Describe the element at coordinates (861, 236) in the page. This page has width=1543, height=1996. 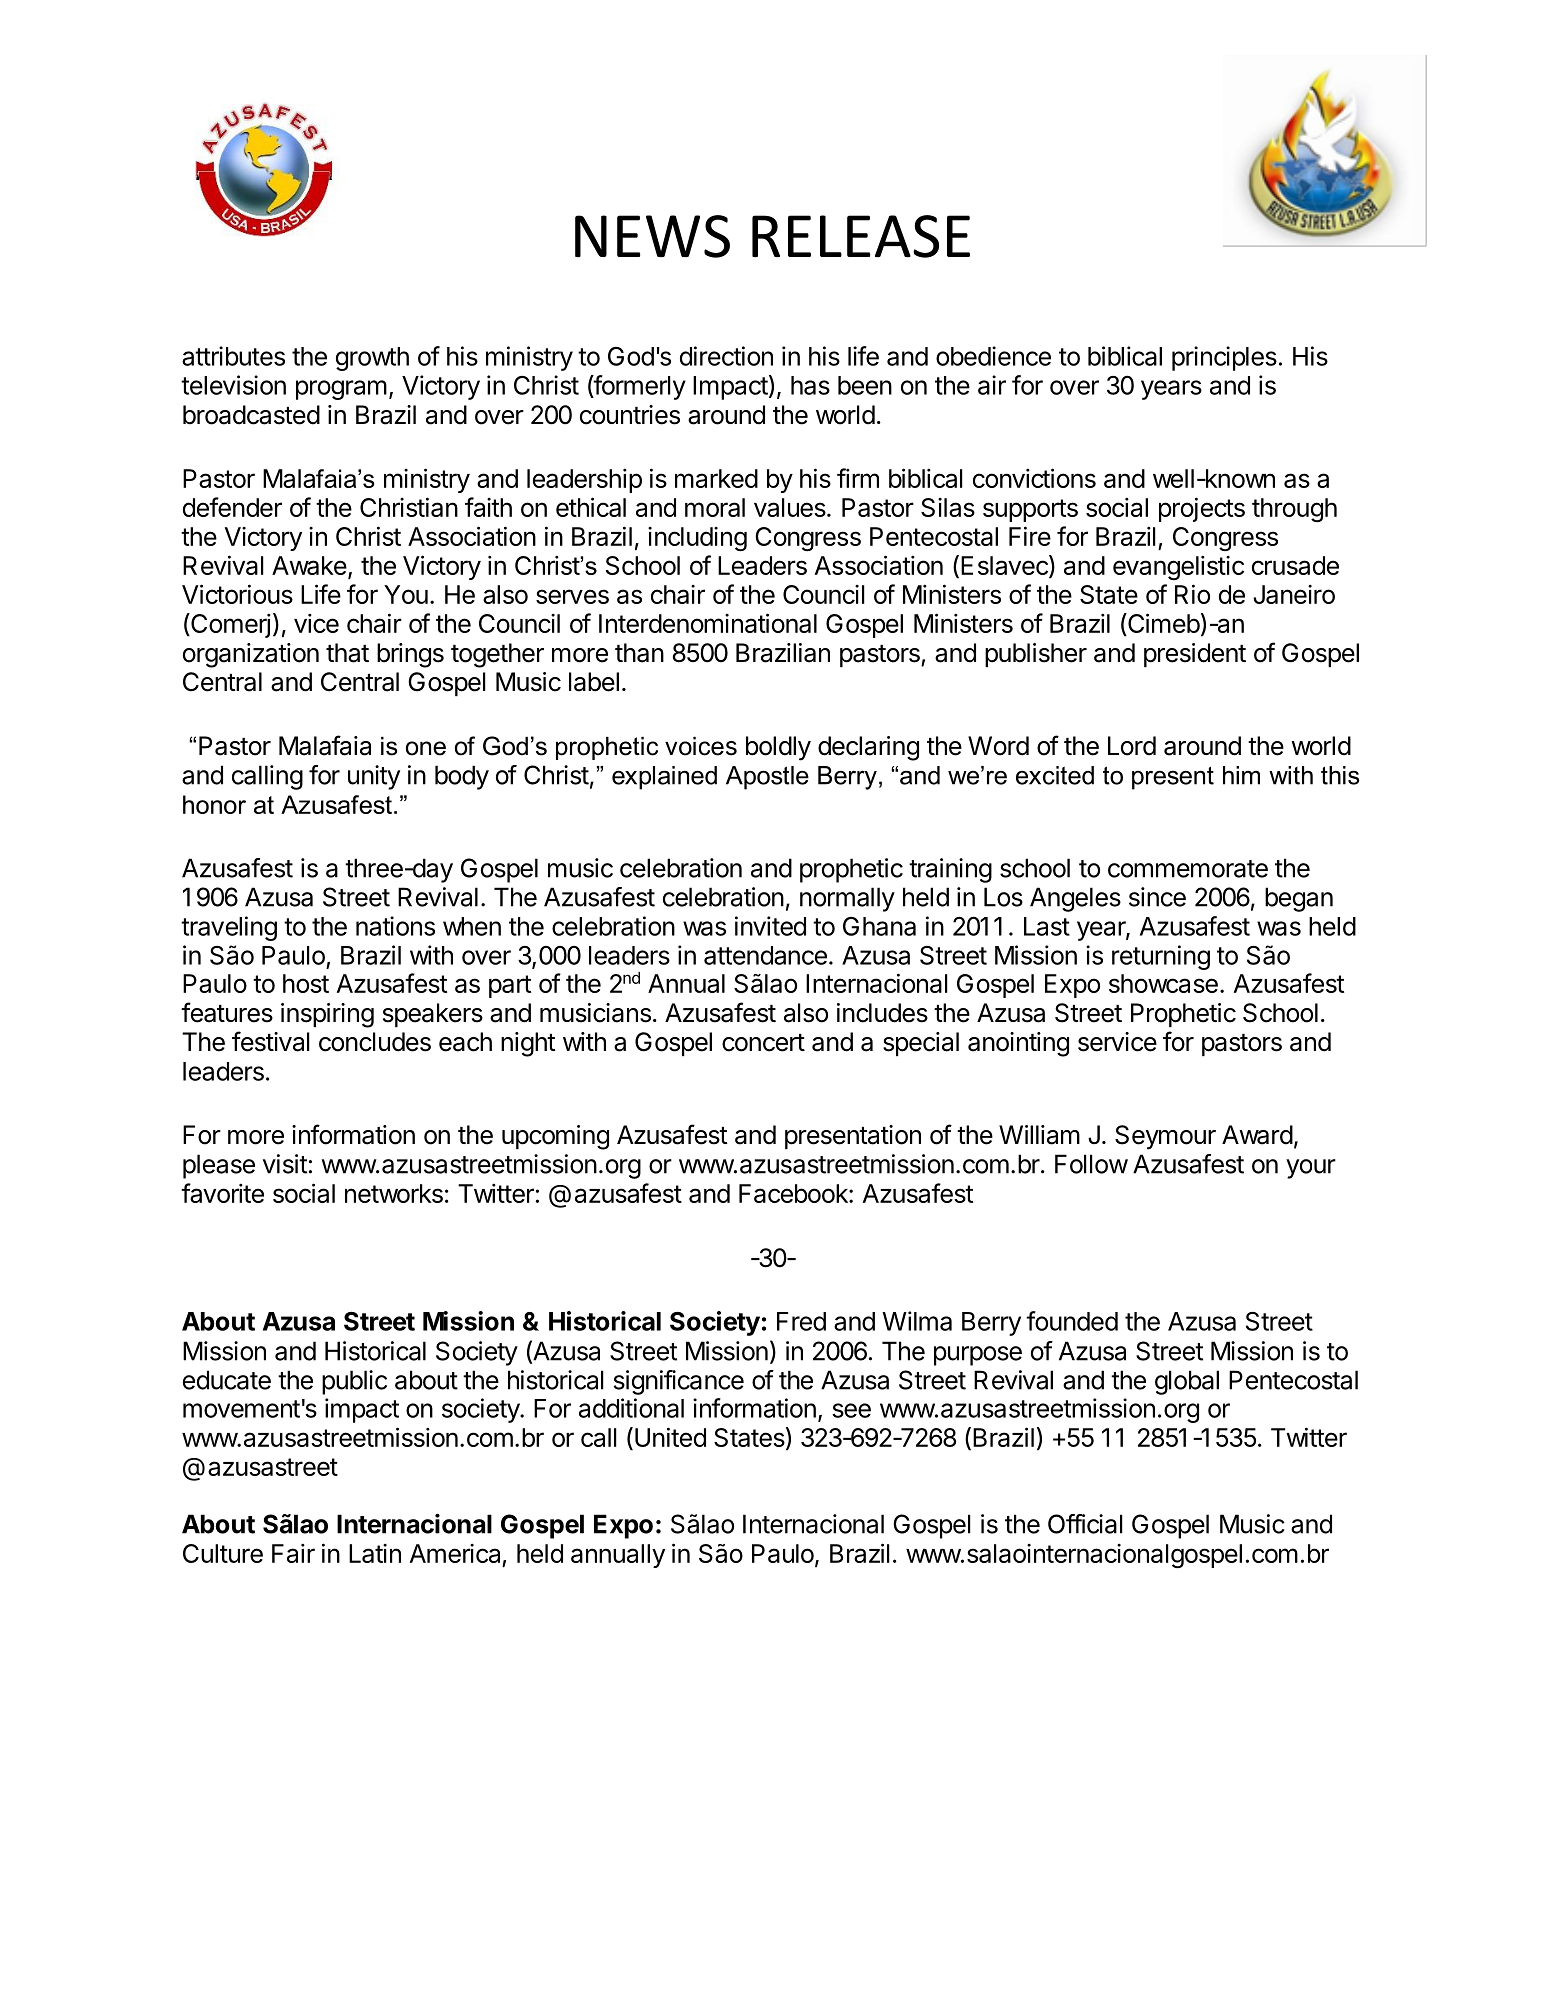
I see `RELEASE` at that location.
